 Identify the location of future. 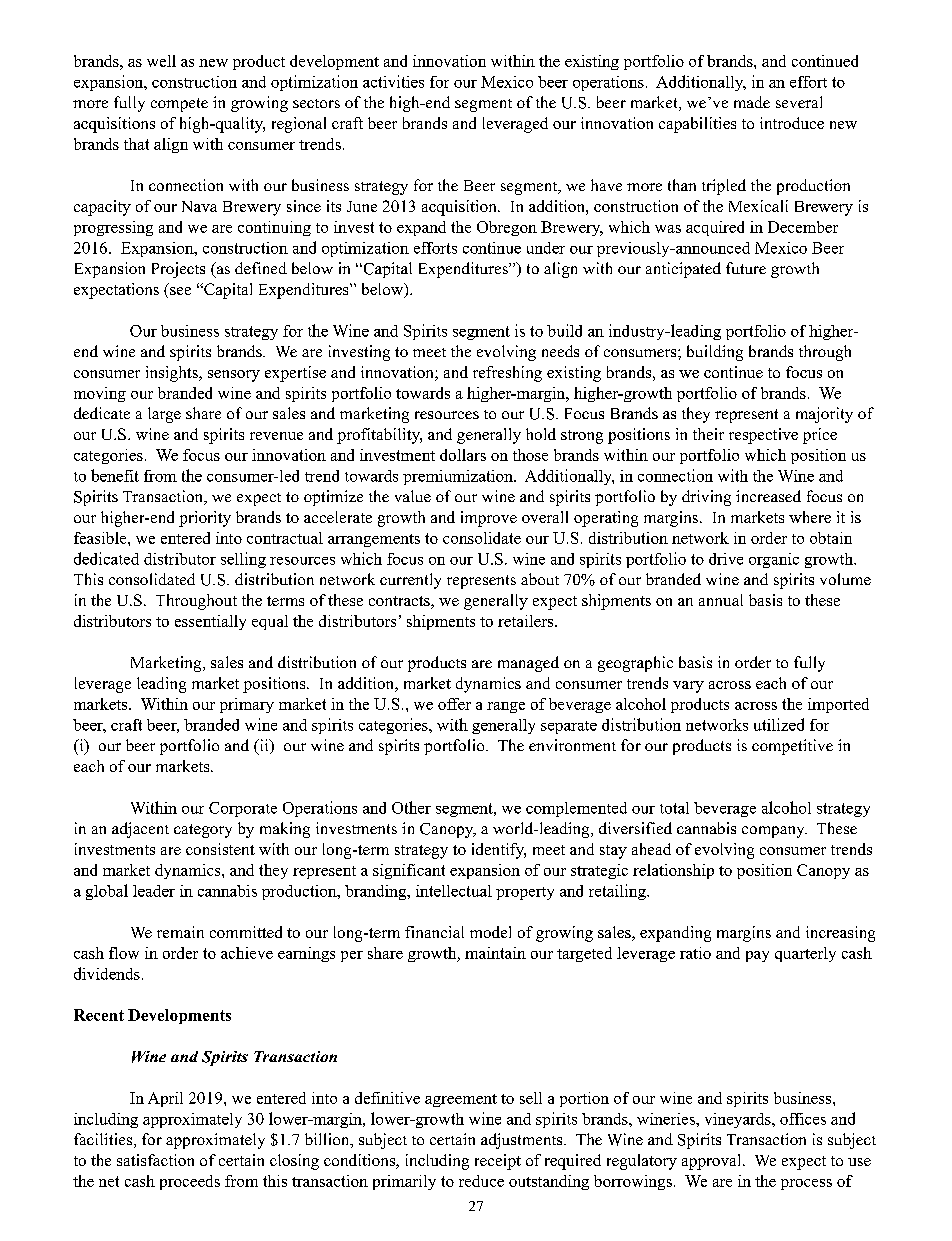
(746, 268).
